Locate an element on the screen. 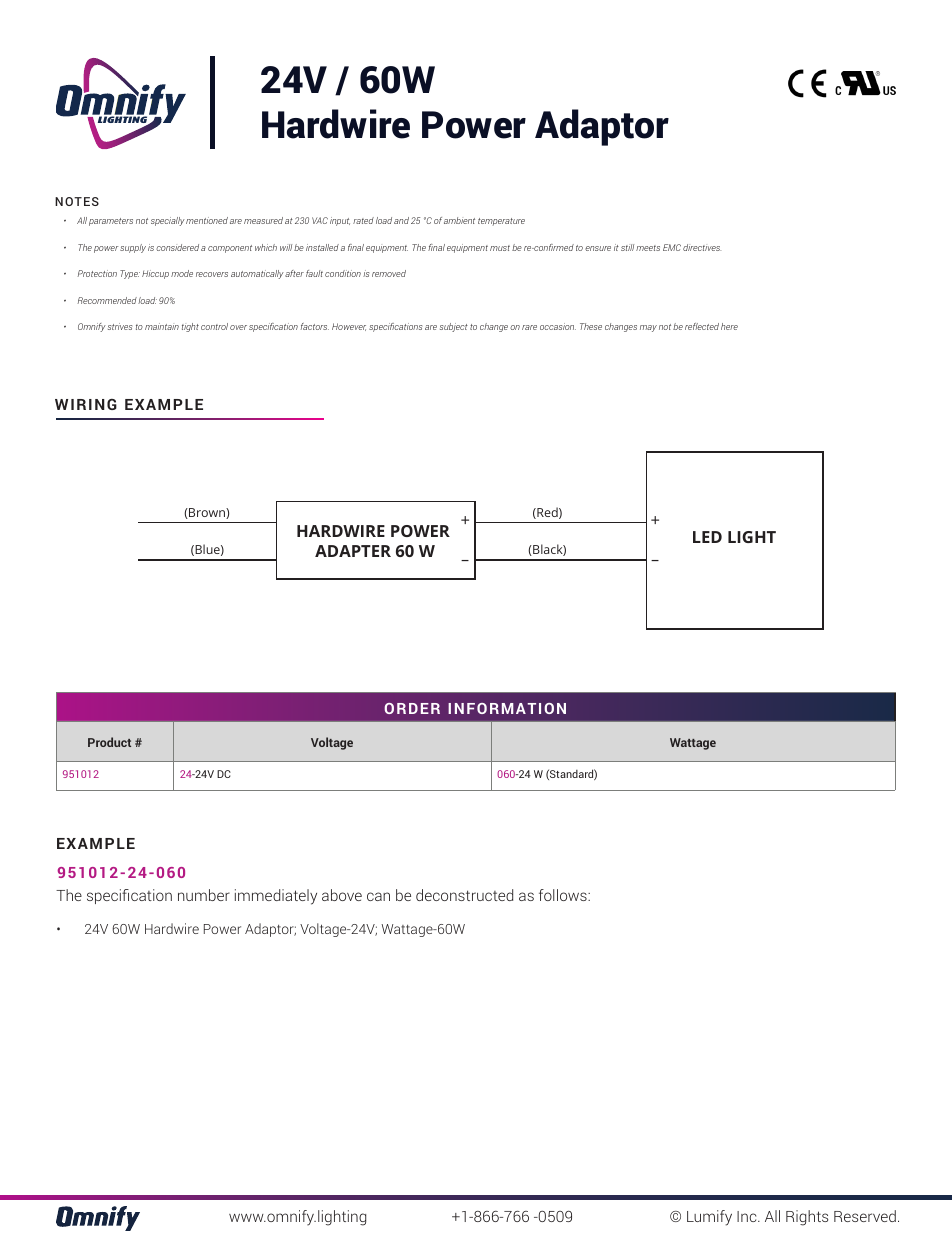 The height and width of the screenshot is (1233, 952). must is located at coordinates (500, 248).
